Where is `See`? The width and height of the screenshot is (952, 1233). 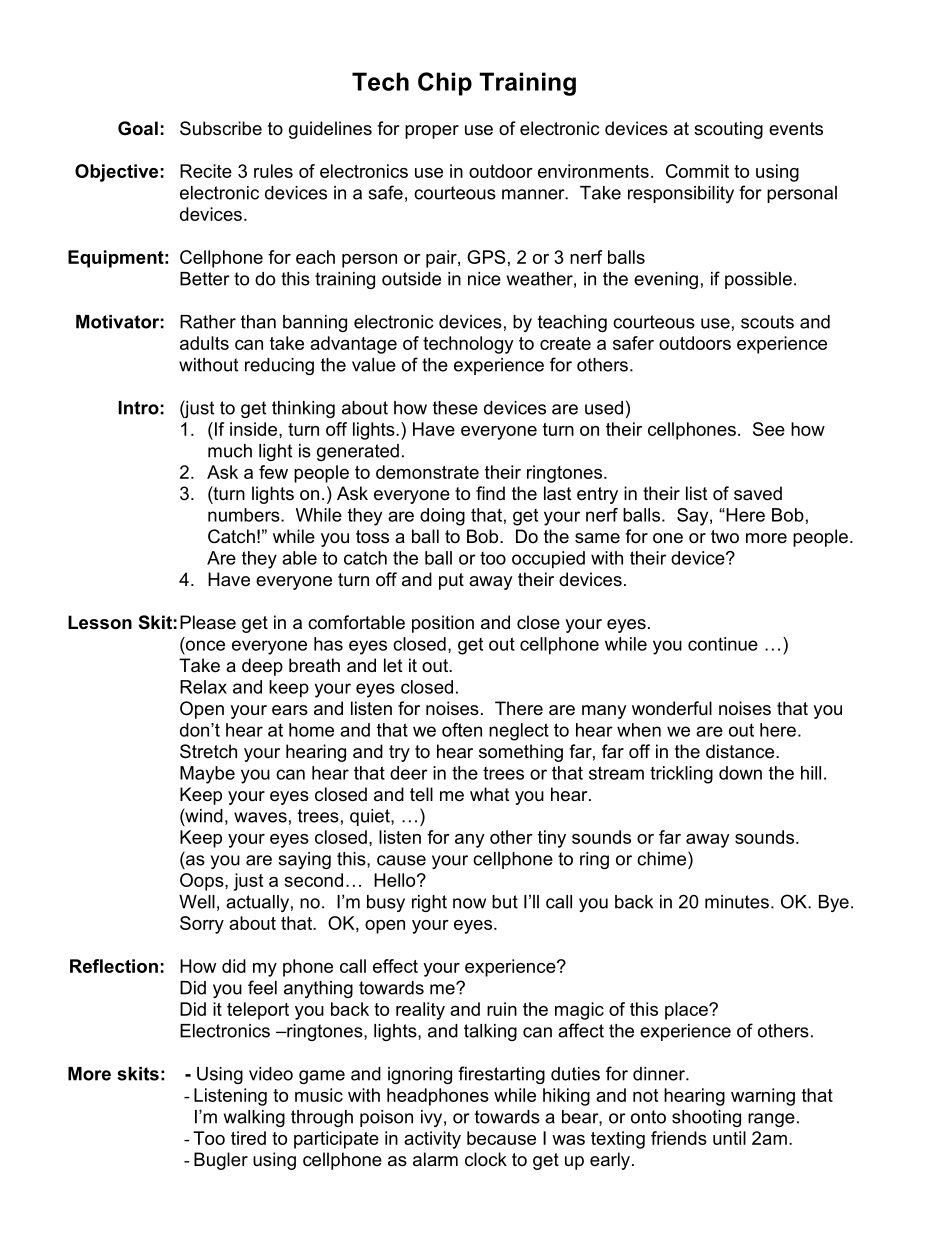
See is located at coordinates (769, 429).
